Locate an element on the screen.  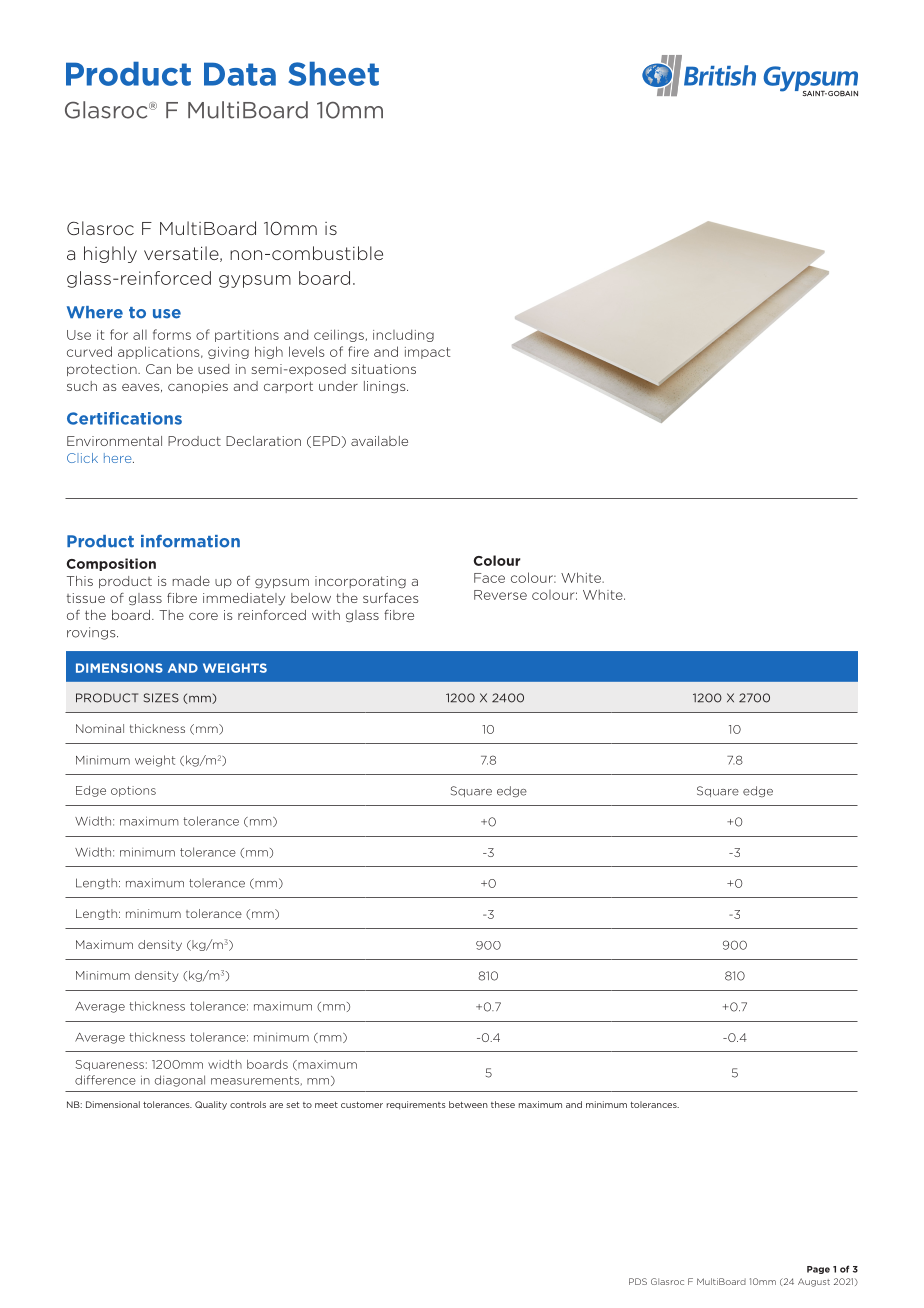
these is located at coordinates (503, 1104).
